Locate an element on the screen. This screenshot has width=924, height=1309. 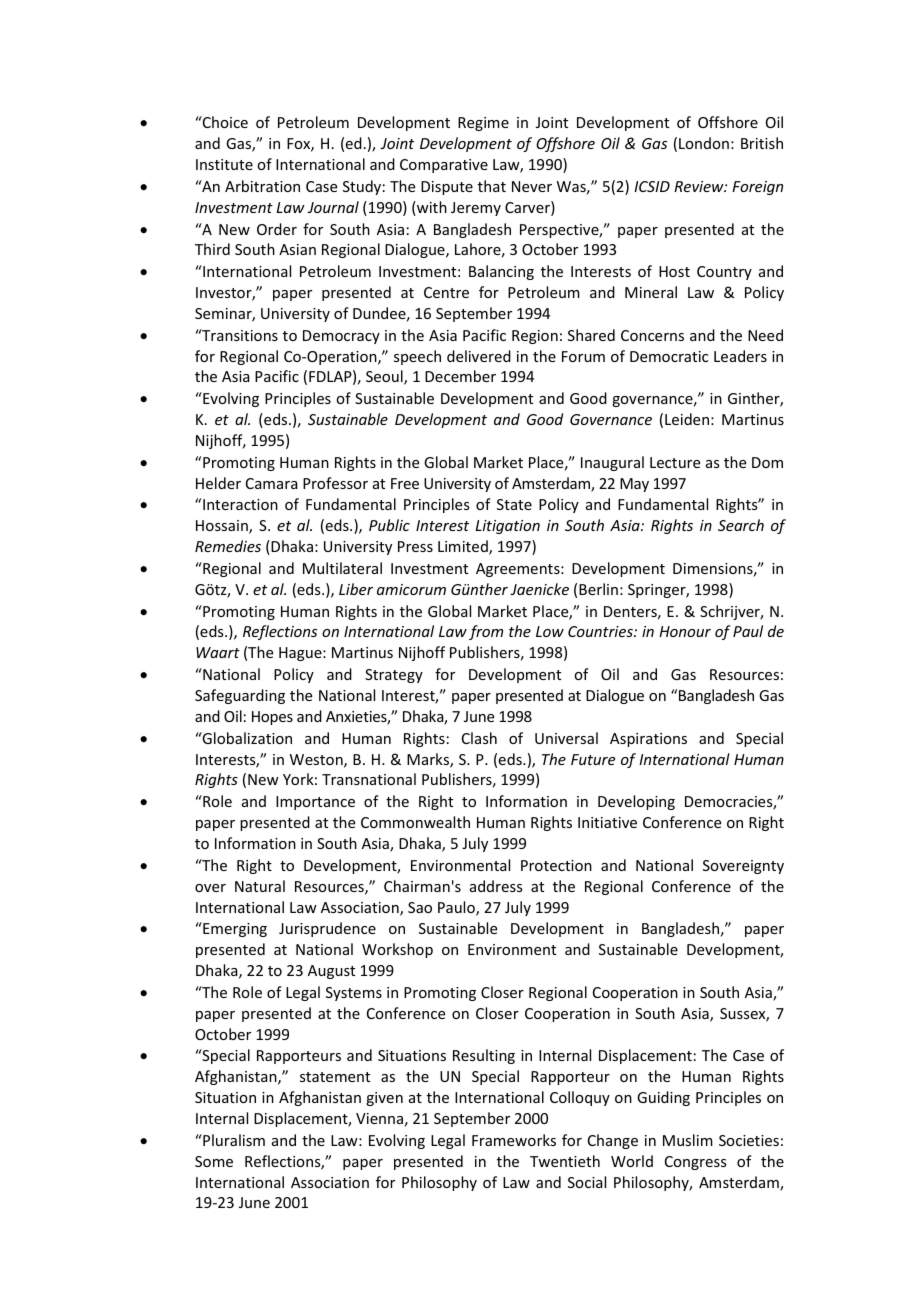
Congress is located at coordinates (695, 1163).
